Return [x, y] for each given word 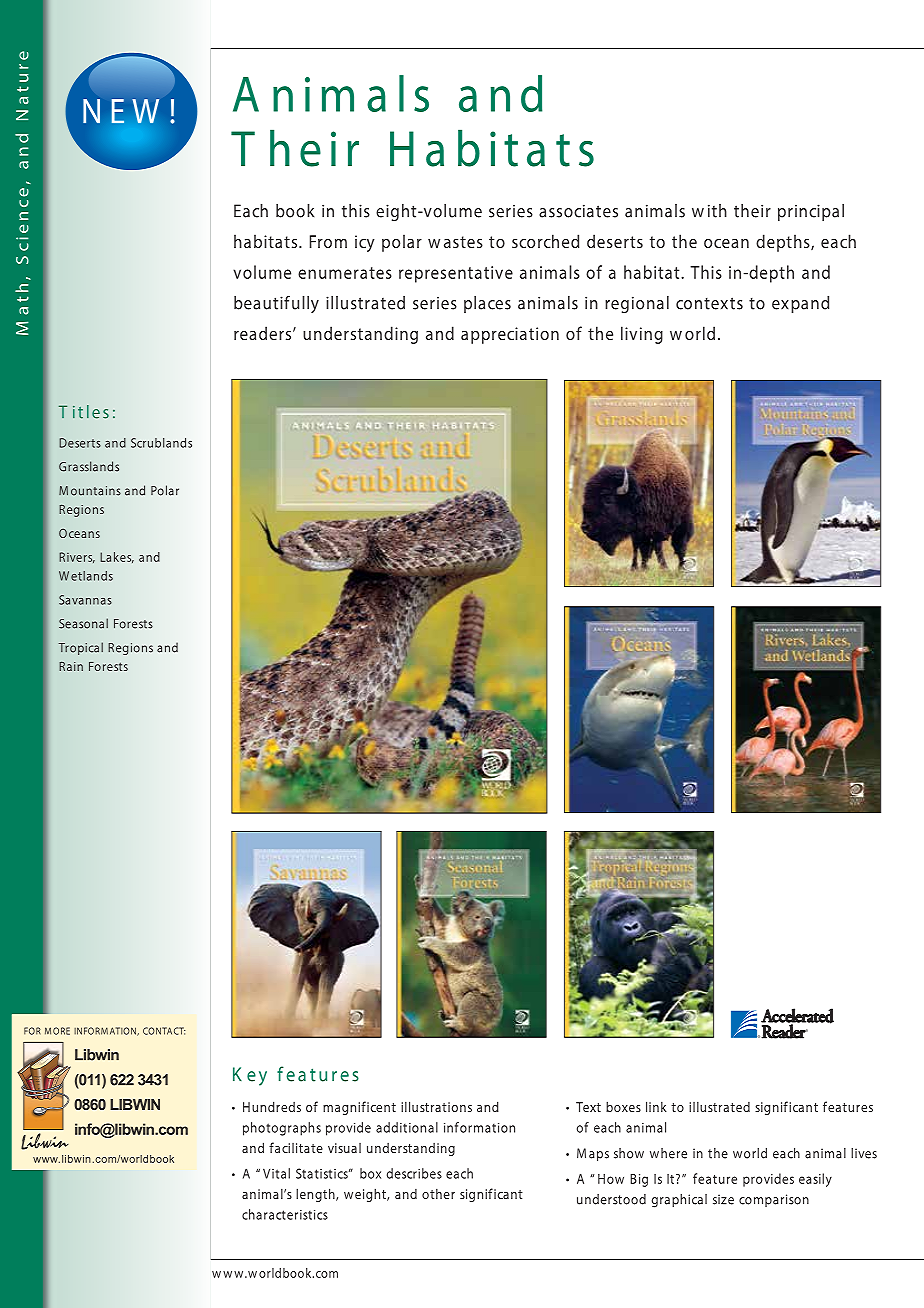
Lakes [117, 557]
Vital [276, 1173]
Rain [71, 666]
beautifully [276, 304]
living [642, 335]
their [752, 211]
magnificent [359, 1108]
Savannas [85, 600]
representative [456, 274]
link [656, 1106]
